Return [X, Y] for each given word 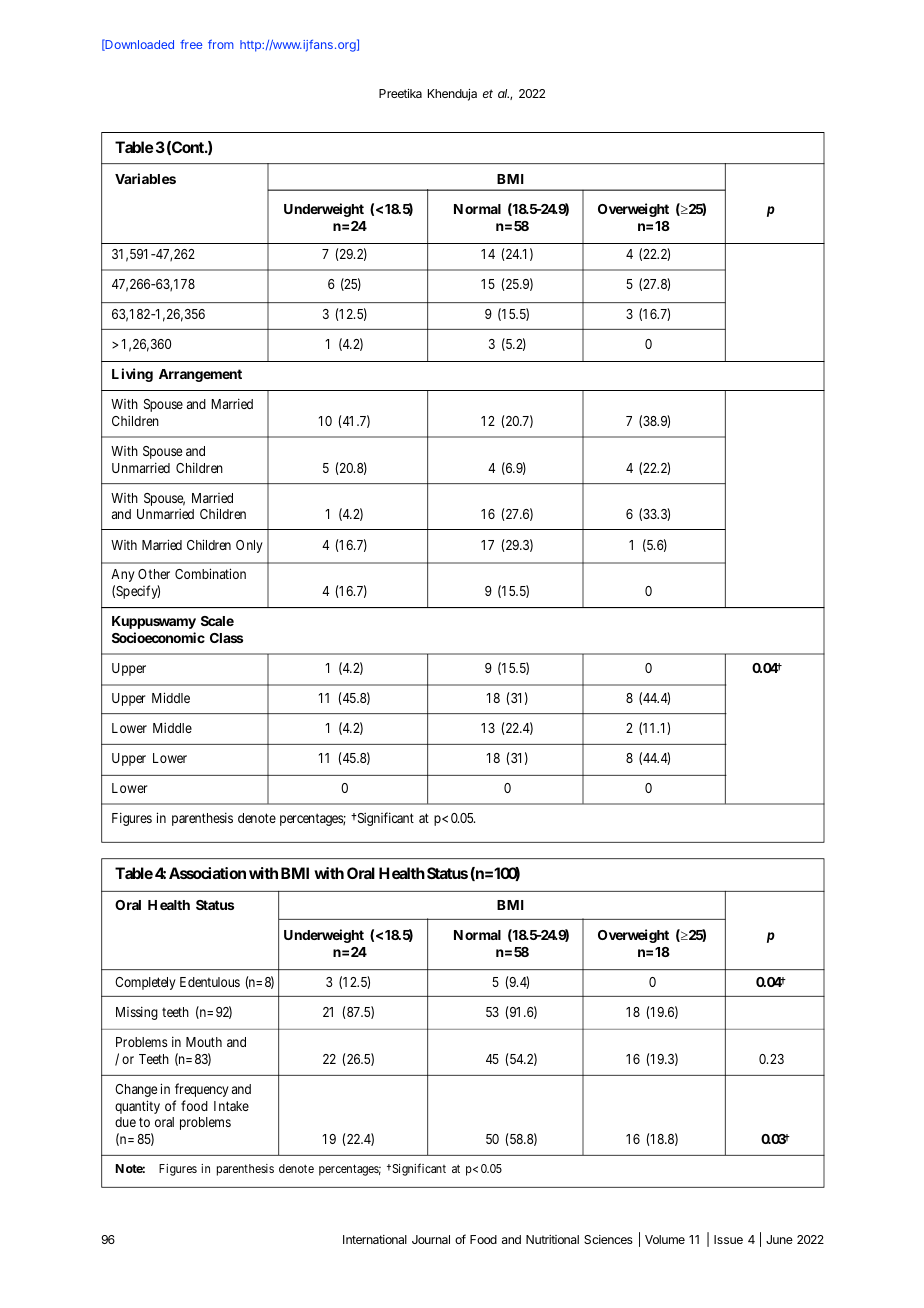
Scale [217, 621]
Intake [231, 1106]
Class [226, 638]
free [191, 44]
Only [249, 546]
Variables [145, 178]
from [221, 44]
